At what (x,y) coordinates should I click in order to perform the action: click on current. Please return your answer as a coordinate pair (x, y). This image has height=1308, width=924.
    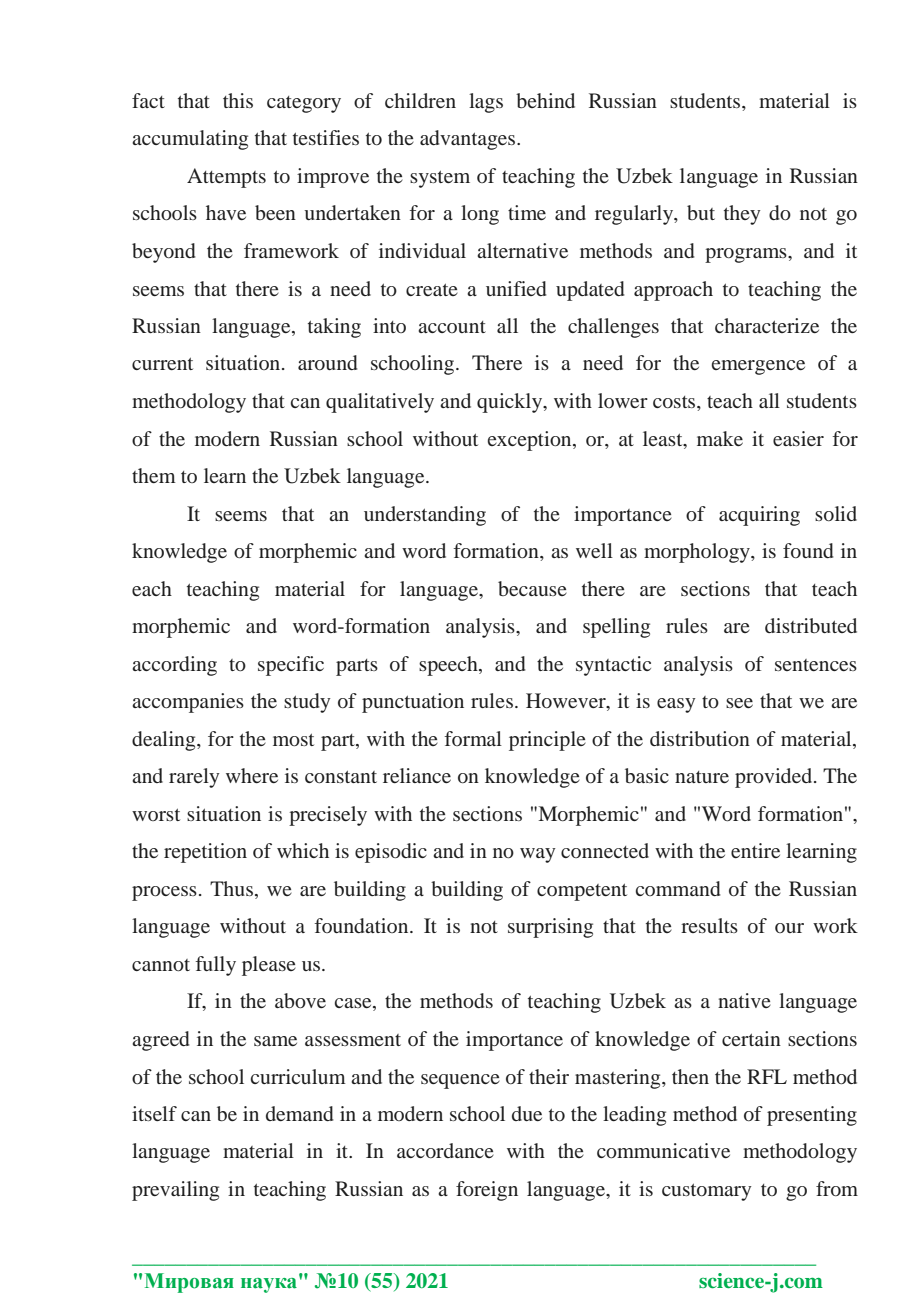
    Looking at the image, I should click on (162, 363).
